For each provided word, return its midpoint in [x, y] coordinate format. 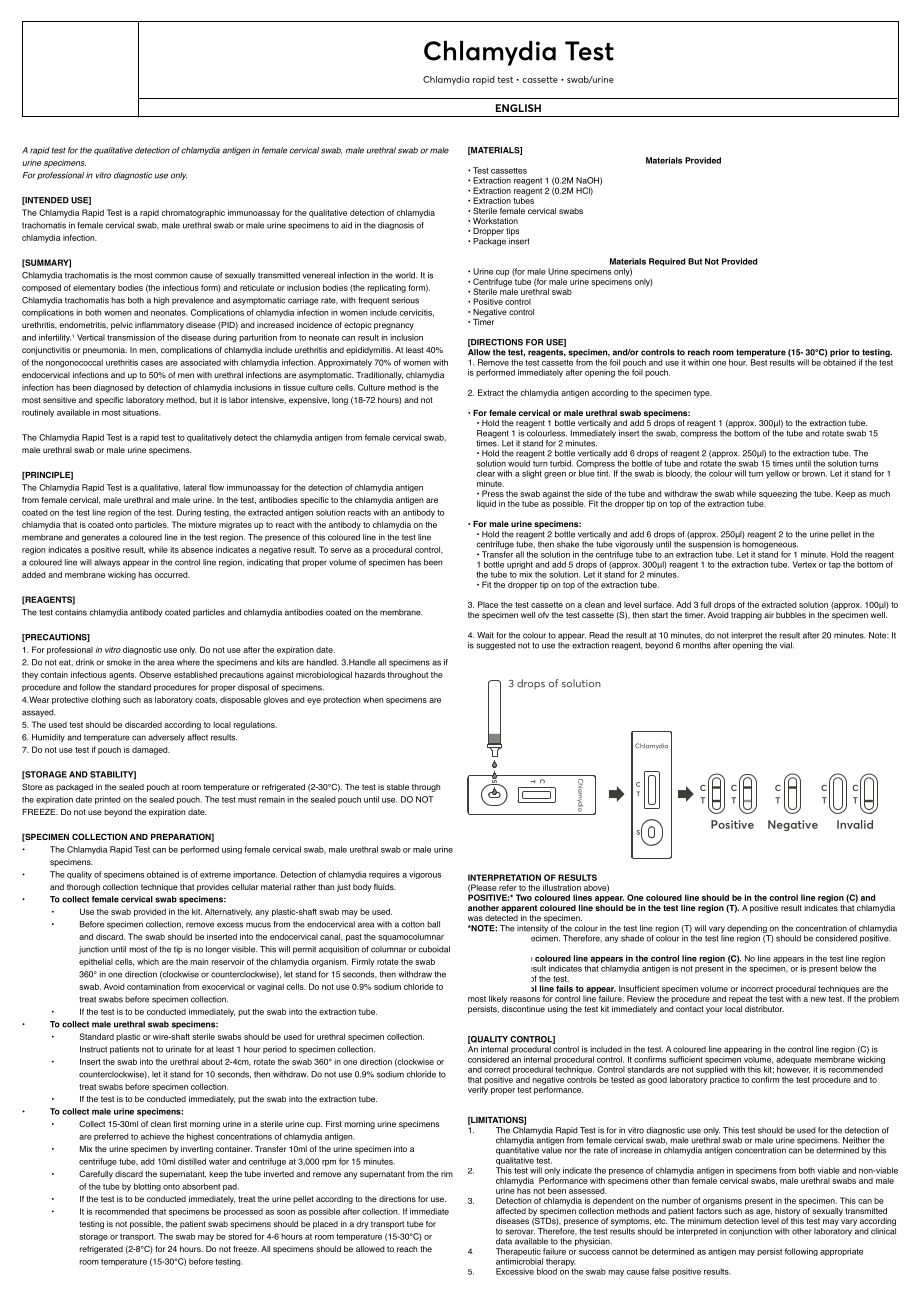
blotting [147, 1187]
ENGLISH [518, 108]
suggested [495, 646]
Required [667, 262]
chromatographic [193, 213]
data [504, 1241]
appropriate [841, 1252]
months [697, 645]
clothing [105, 700]
